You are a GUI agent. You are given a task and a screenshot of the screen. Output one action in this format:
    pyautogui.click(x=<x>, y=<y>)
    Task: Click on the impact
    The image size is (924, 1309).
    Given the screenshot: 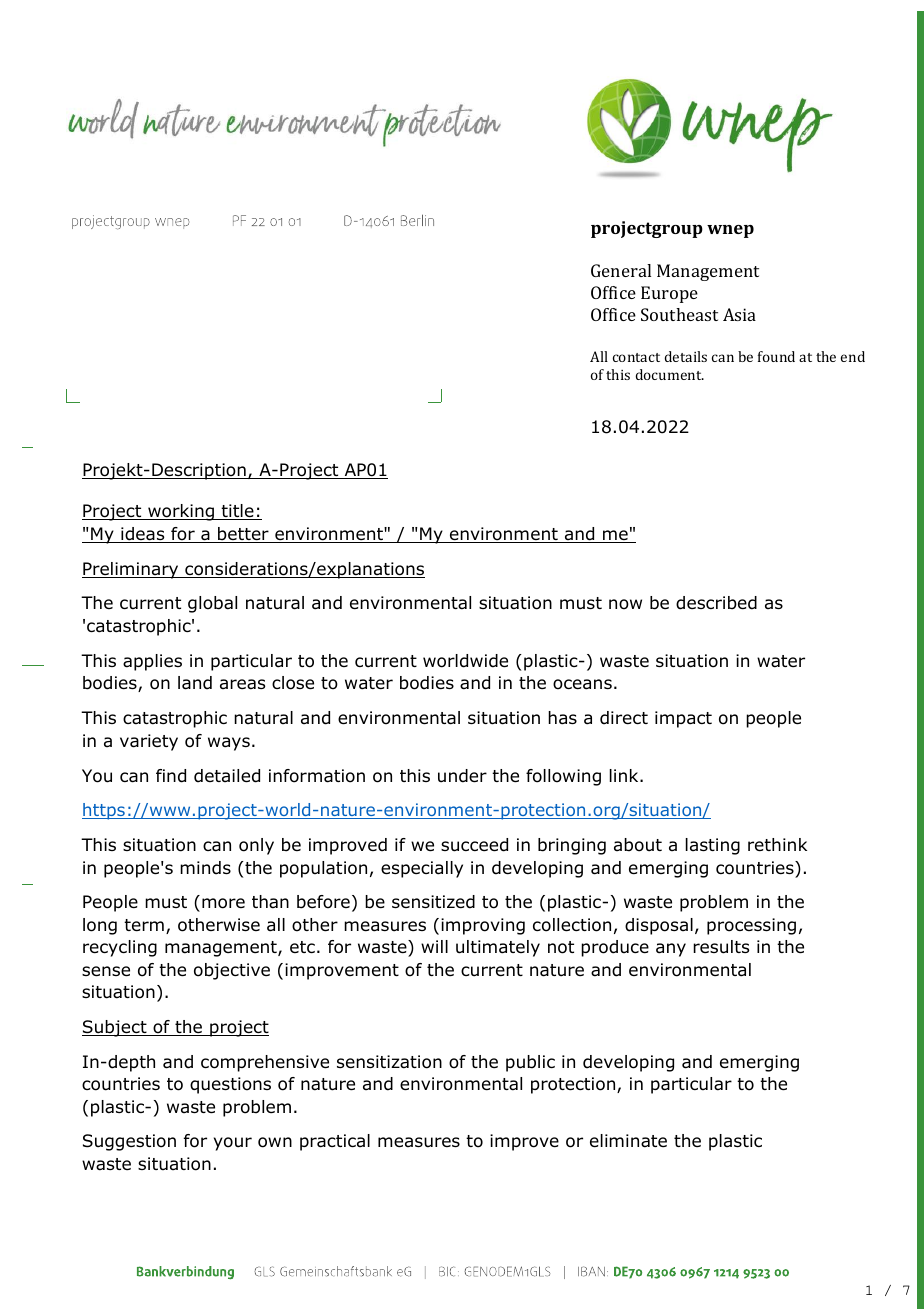 What is the action you would take?
    pyautogui.click(x=683, y=719)
